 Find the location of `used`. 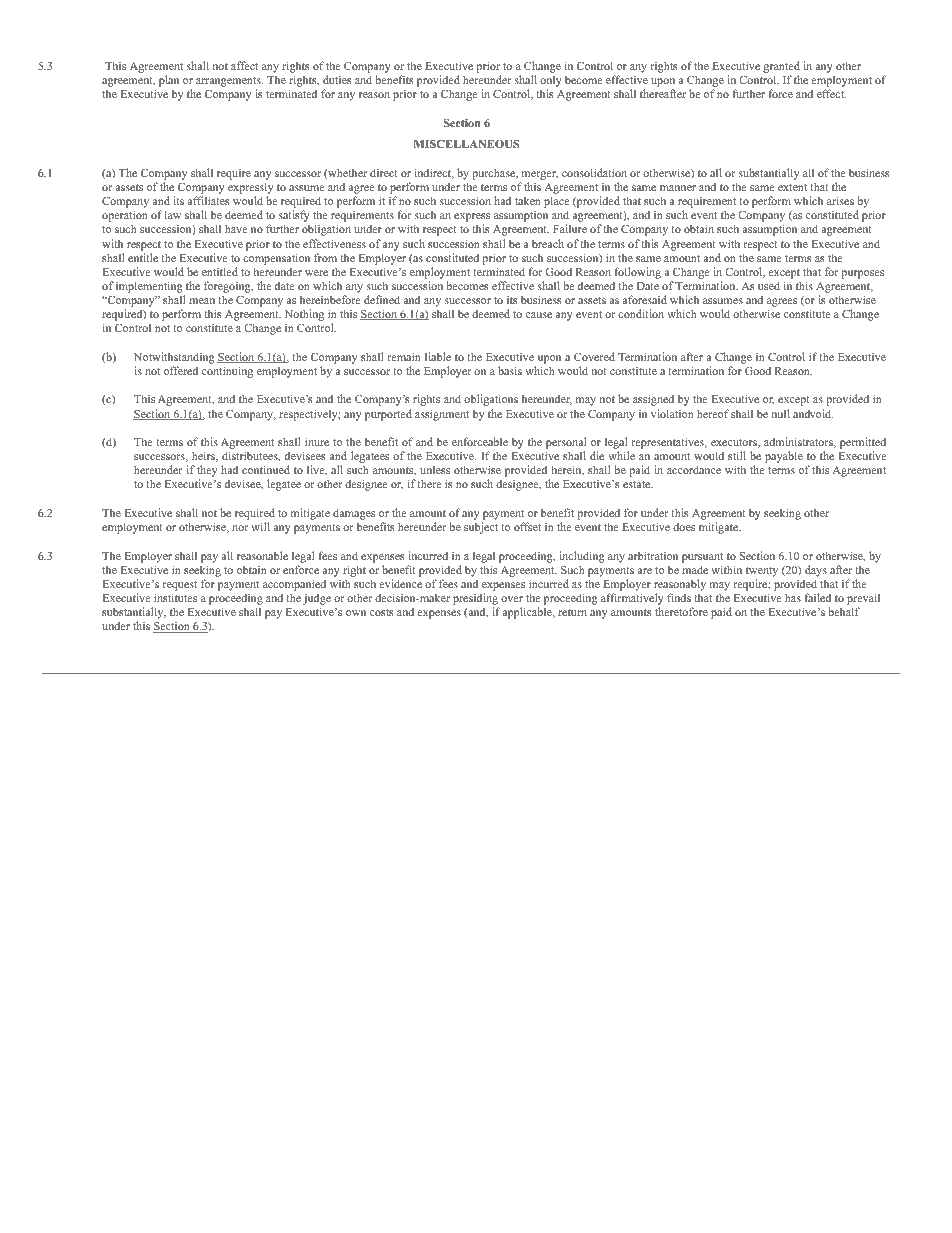

used is located at coordinates (769, 285).
